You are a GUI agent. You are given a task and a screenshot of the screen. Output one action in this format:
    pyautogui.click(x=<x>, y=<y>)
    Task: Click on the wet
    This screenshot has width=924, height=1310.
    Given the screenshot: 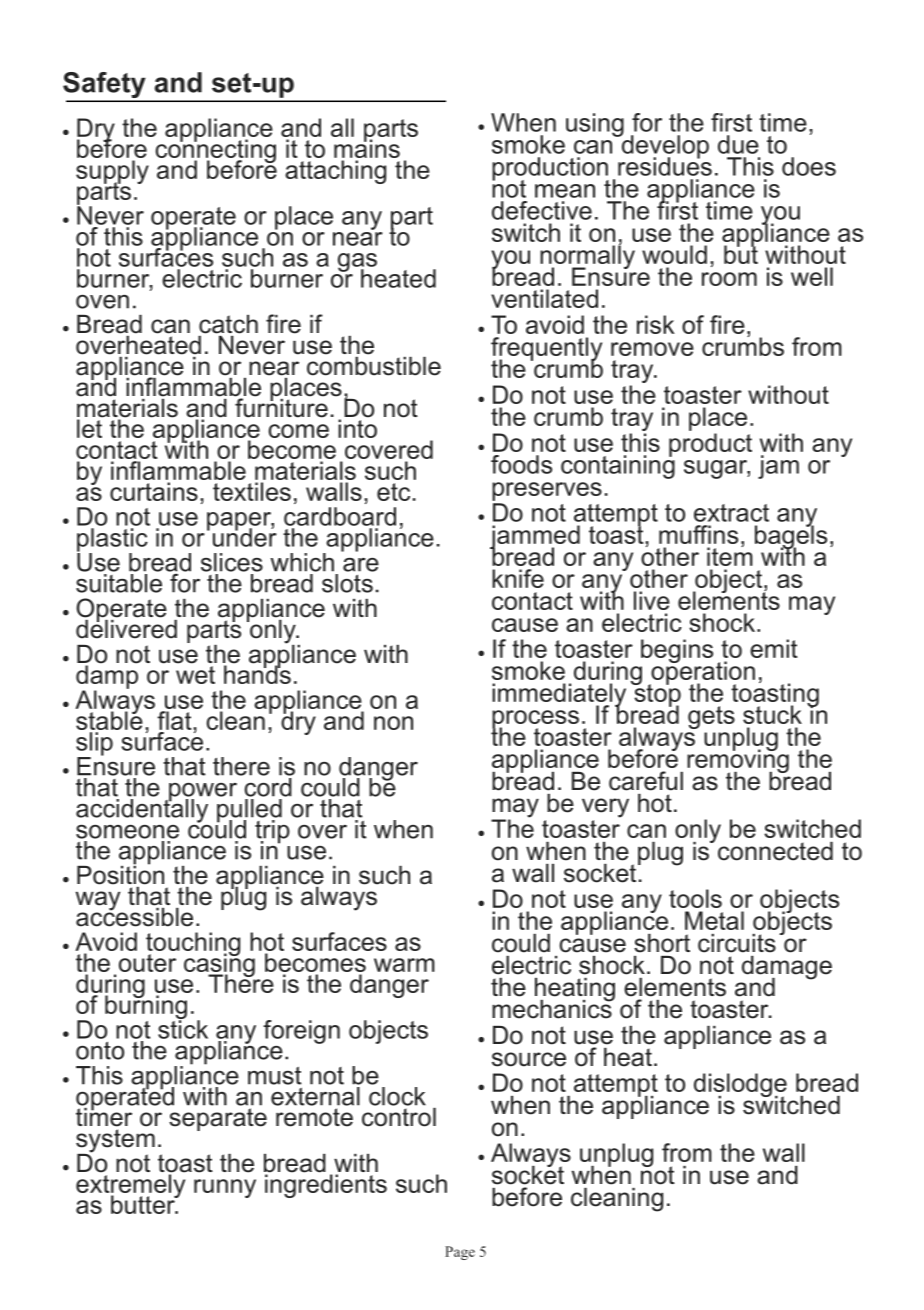 What is the action you would take?
    pyautogui.click(x=195, y=675)
